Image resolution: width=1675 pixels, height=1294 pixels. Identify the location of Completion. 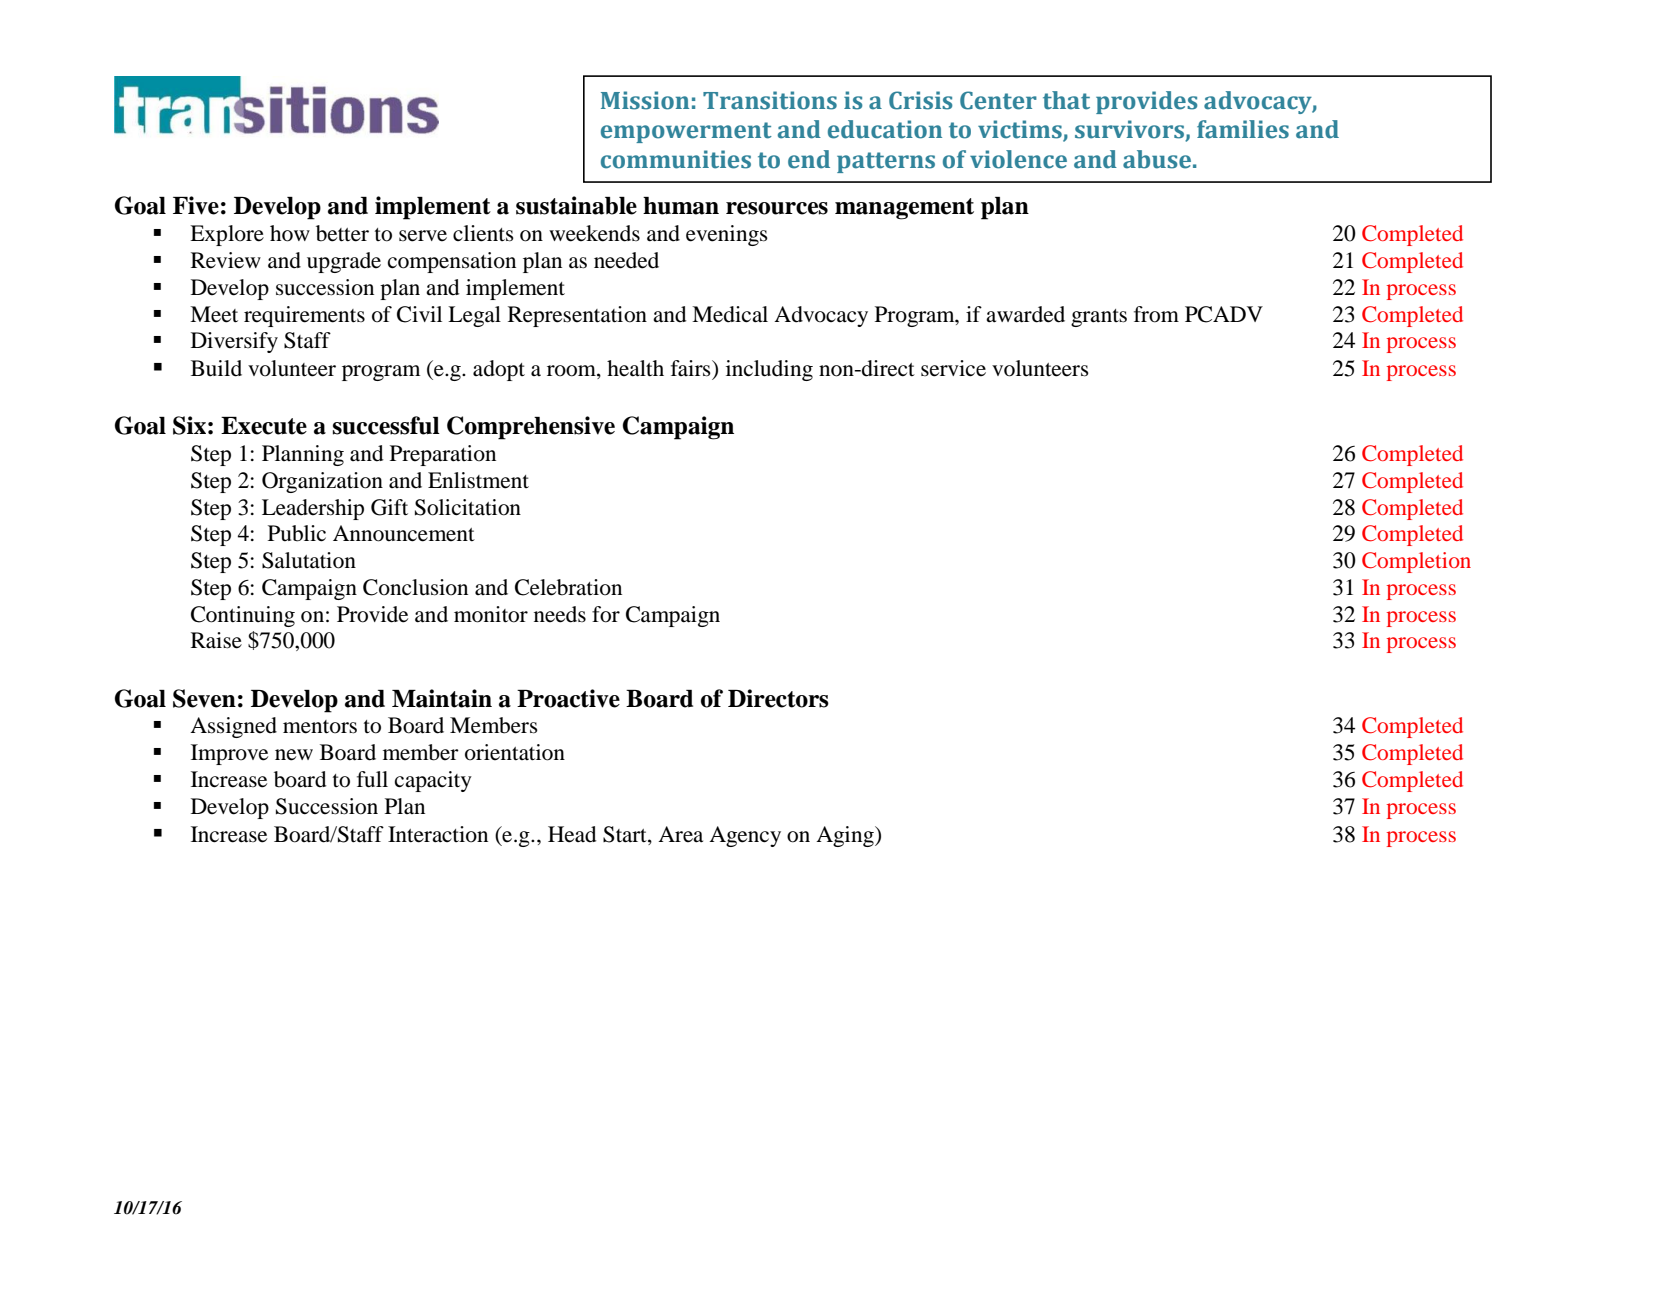
(1416, 562).
